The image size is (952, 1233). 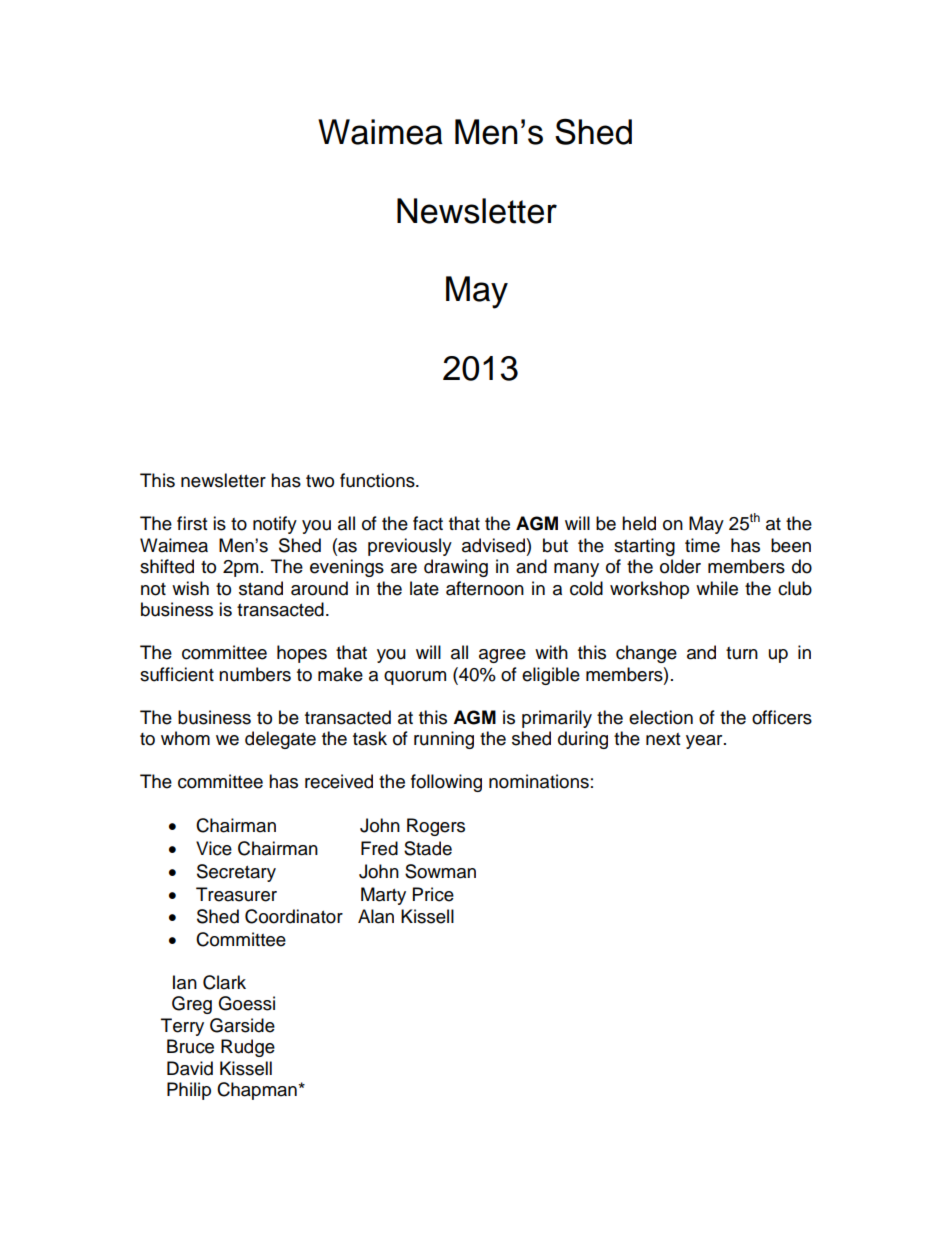 What do you see at coordinates (190, 1068) in the page?
I see `David` at bounding box center [190, 1068].
